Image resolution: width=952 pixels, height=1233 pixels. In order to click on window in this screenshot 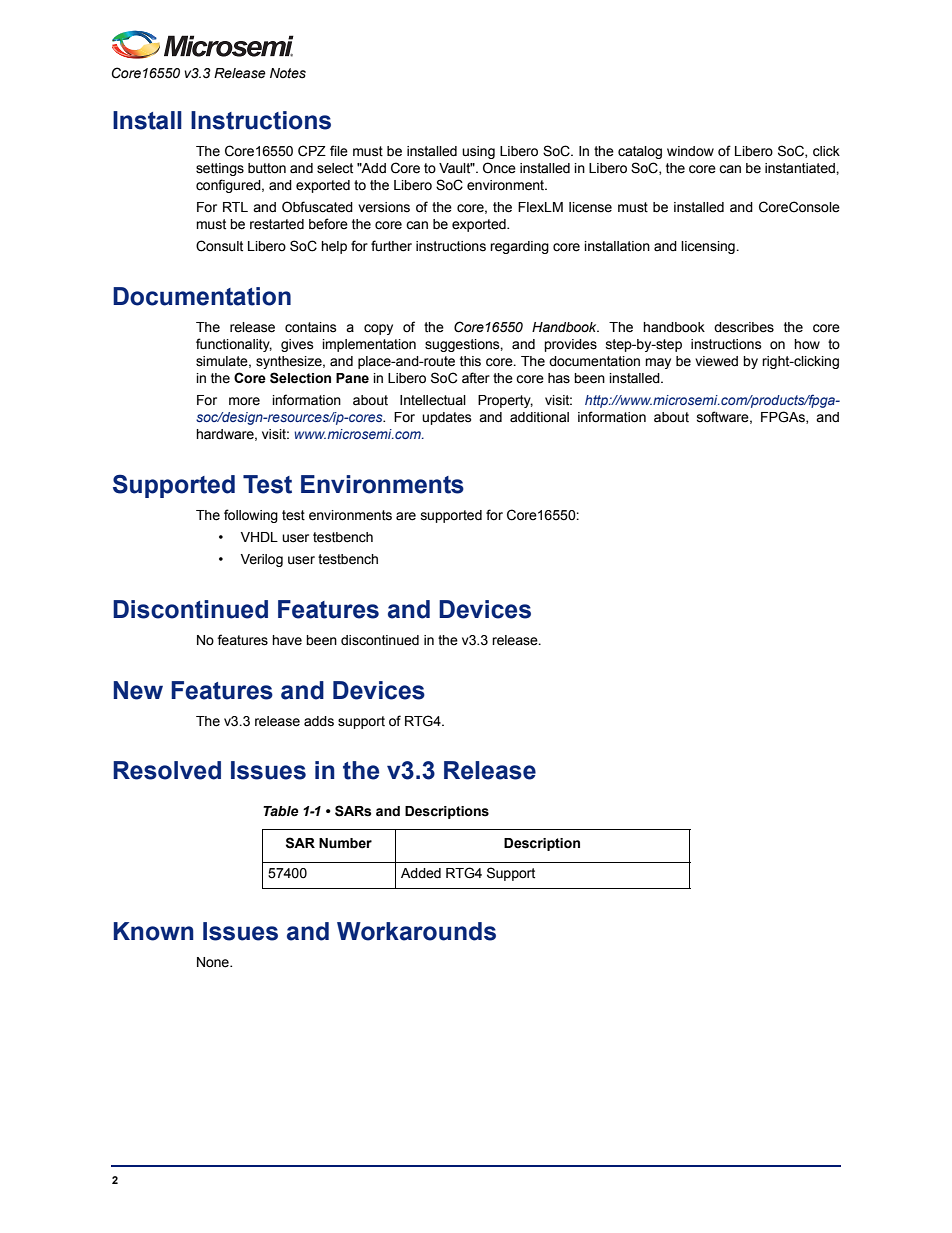, I will do `click(690, 151)`.
